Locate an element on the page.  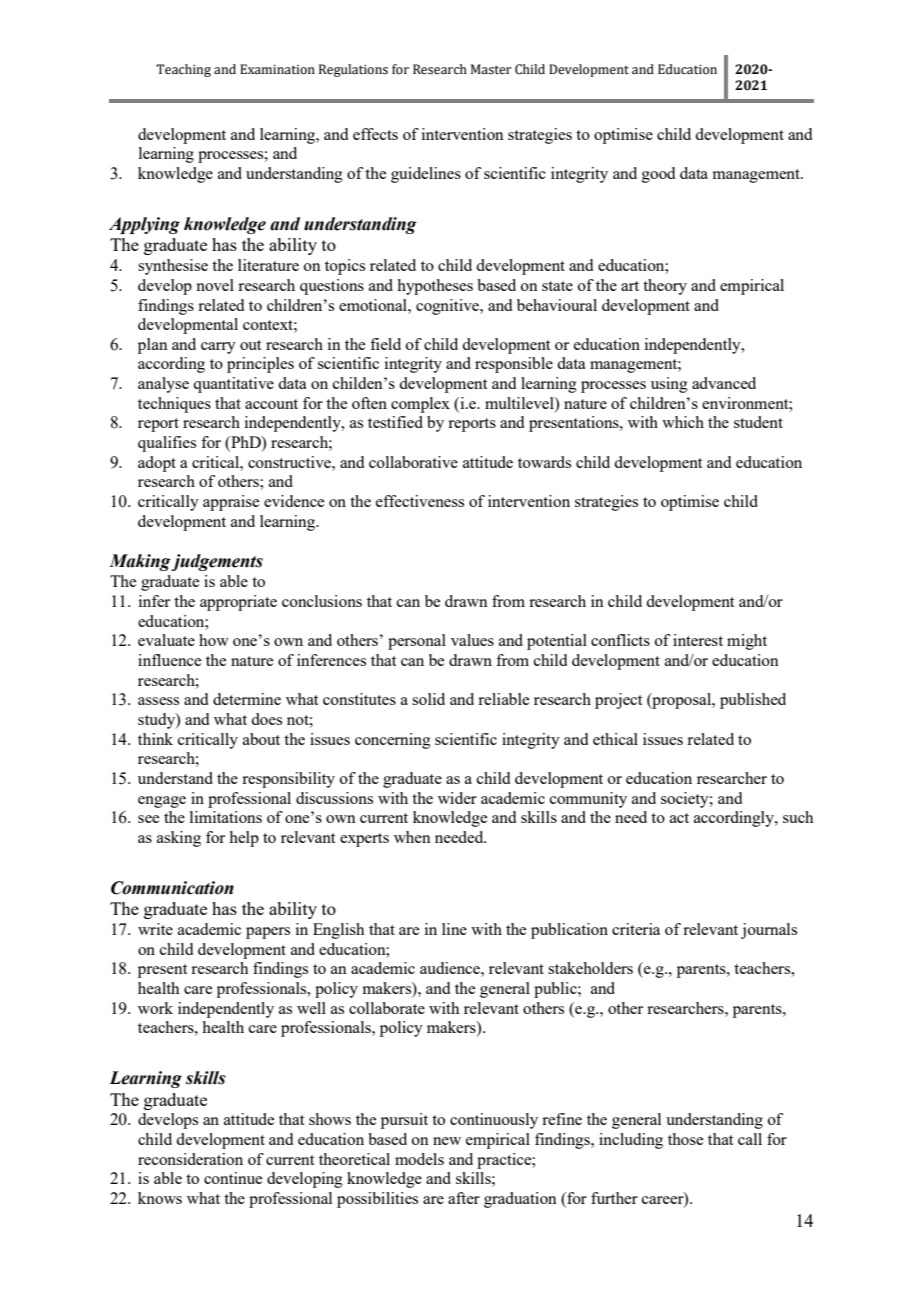
effects is located at coordinates (375, 134).
